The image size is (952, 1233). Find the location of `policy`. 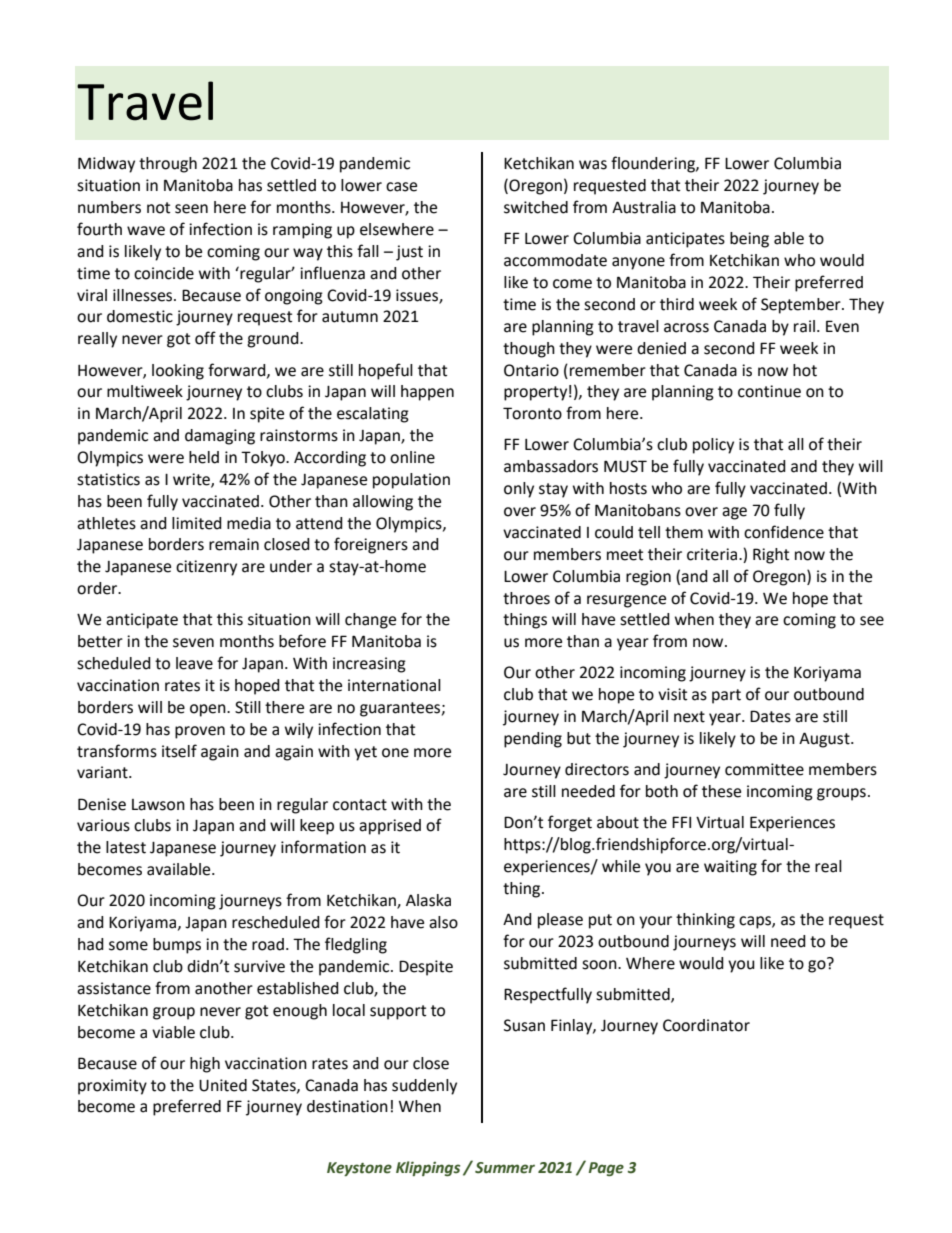

policy is located at coordinates (713, 446).
